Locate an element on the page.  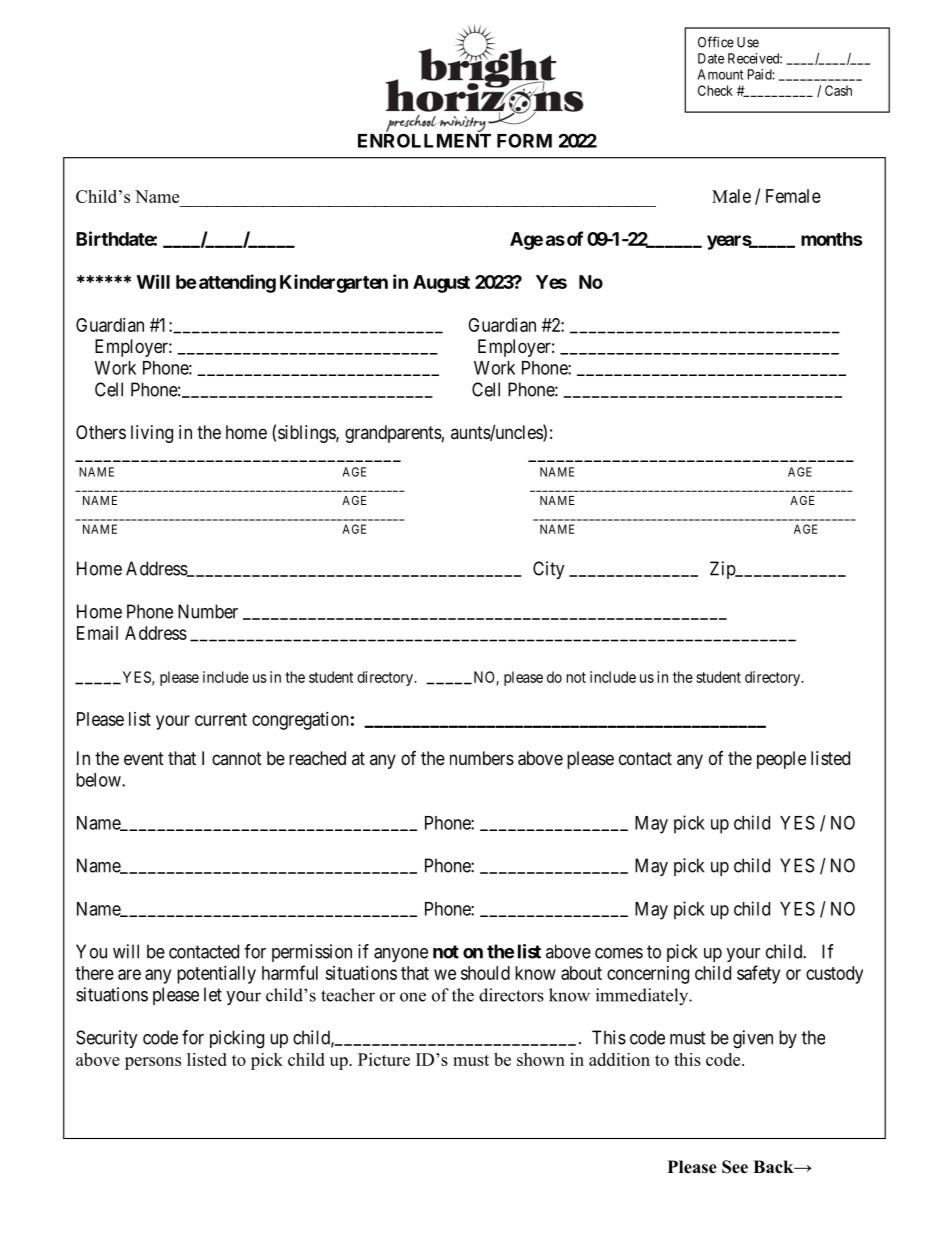
safety is located at coordinates (758, 974).
